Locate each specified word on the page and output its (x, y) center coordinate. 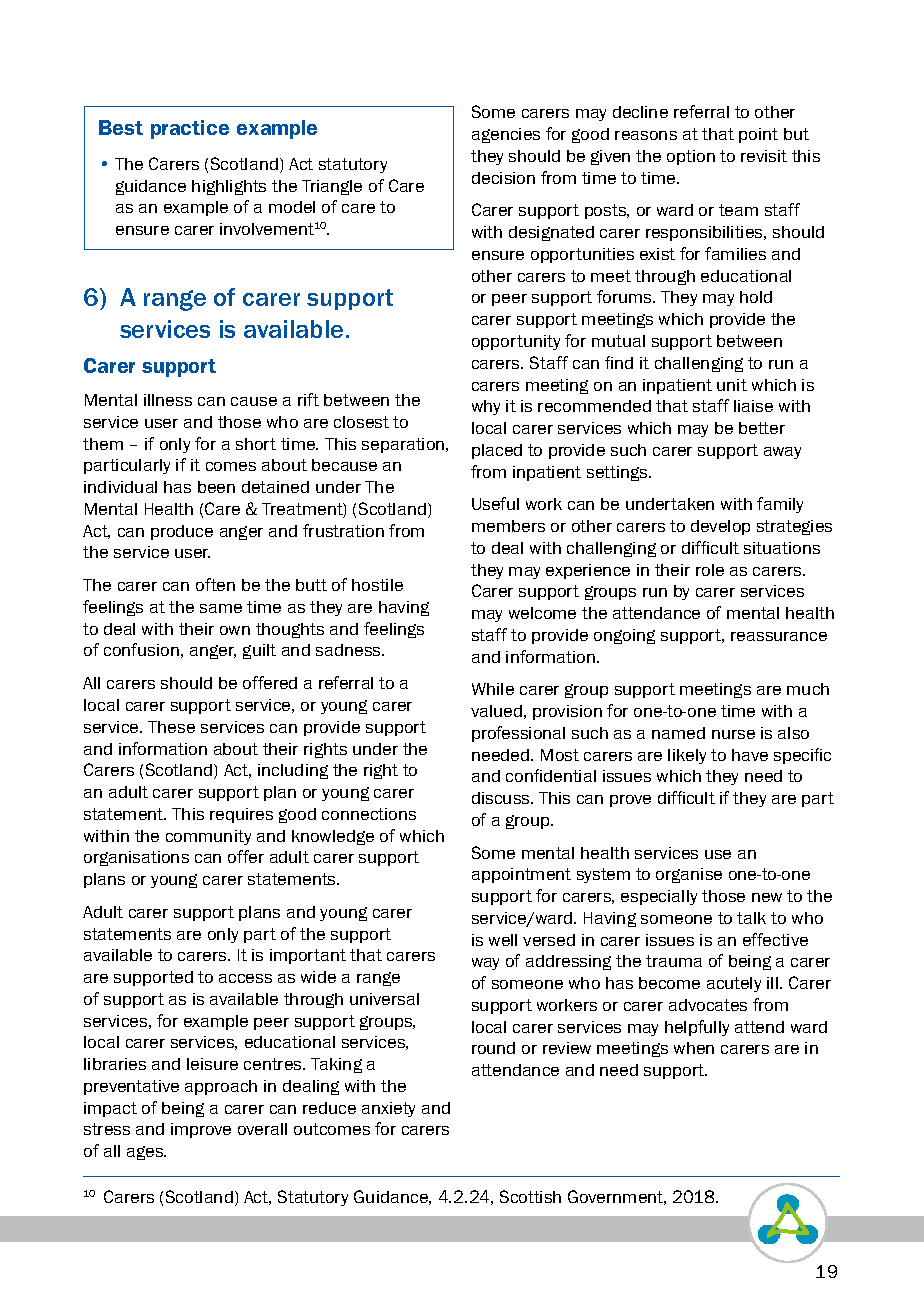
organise (689, 875)
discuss (502, 798)
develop (720, 527)
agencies (506, 135)
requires (241, 815)
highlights (229, 187)
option (691, 157)
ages (146, 1153)
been (216, 487)
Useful (495, 503)
